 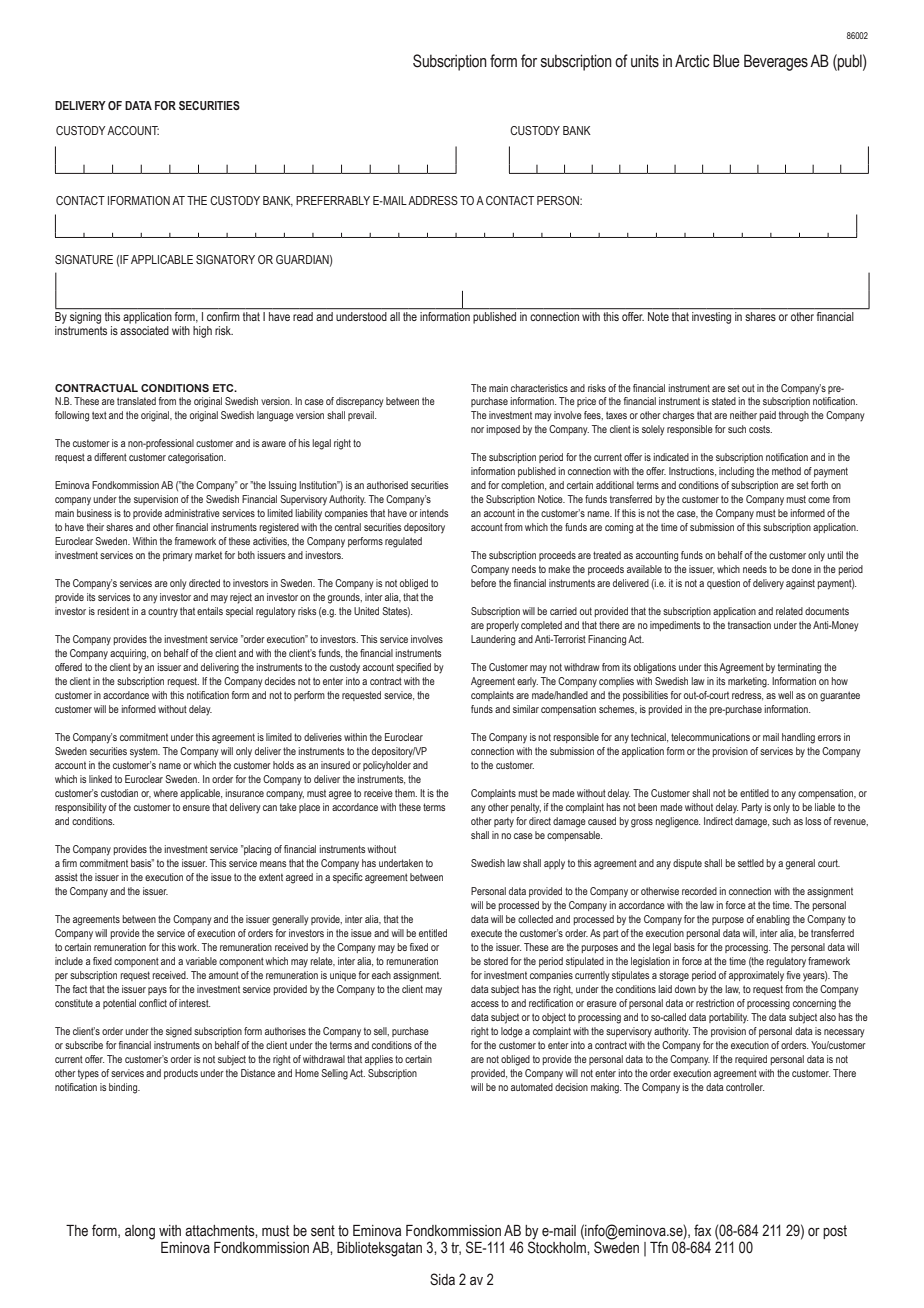 What do you see at coordinates (724, 401) in the page?
I see `stated` at bounding box center [724, 401].
